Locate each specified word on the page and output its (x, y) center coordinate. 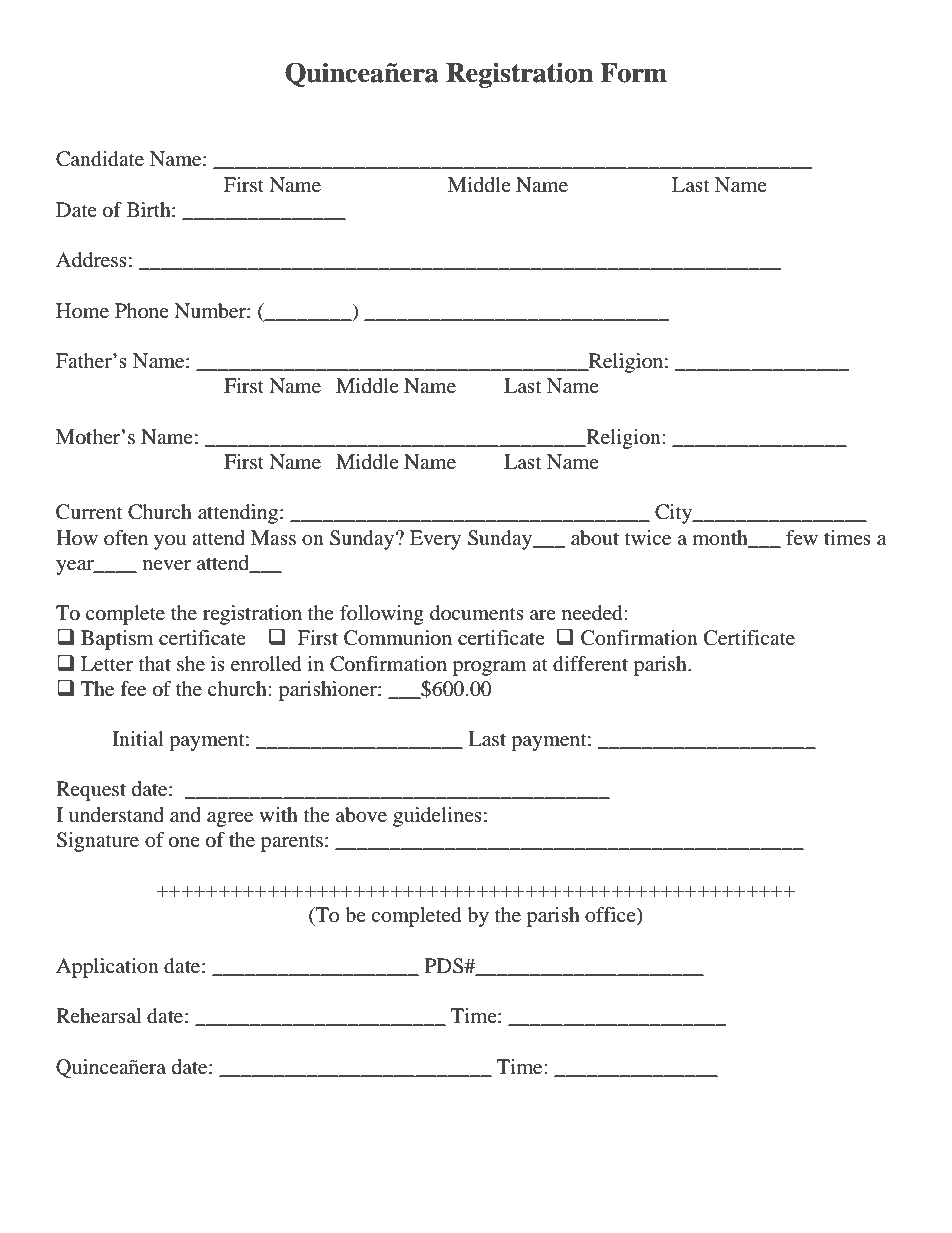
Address (91, 260)
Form (633, 73)
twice (648, 538)
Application (107, 968)
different (590, 664)
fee (133, 689)
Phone (142, 310)
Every (435, 540)
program (490, 668)
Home (82, 311)
